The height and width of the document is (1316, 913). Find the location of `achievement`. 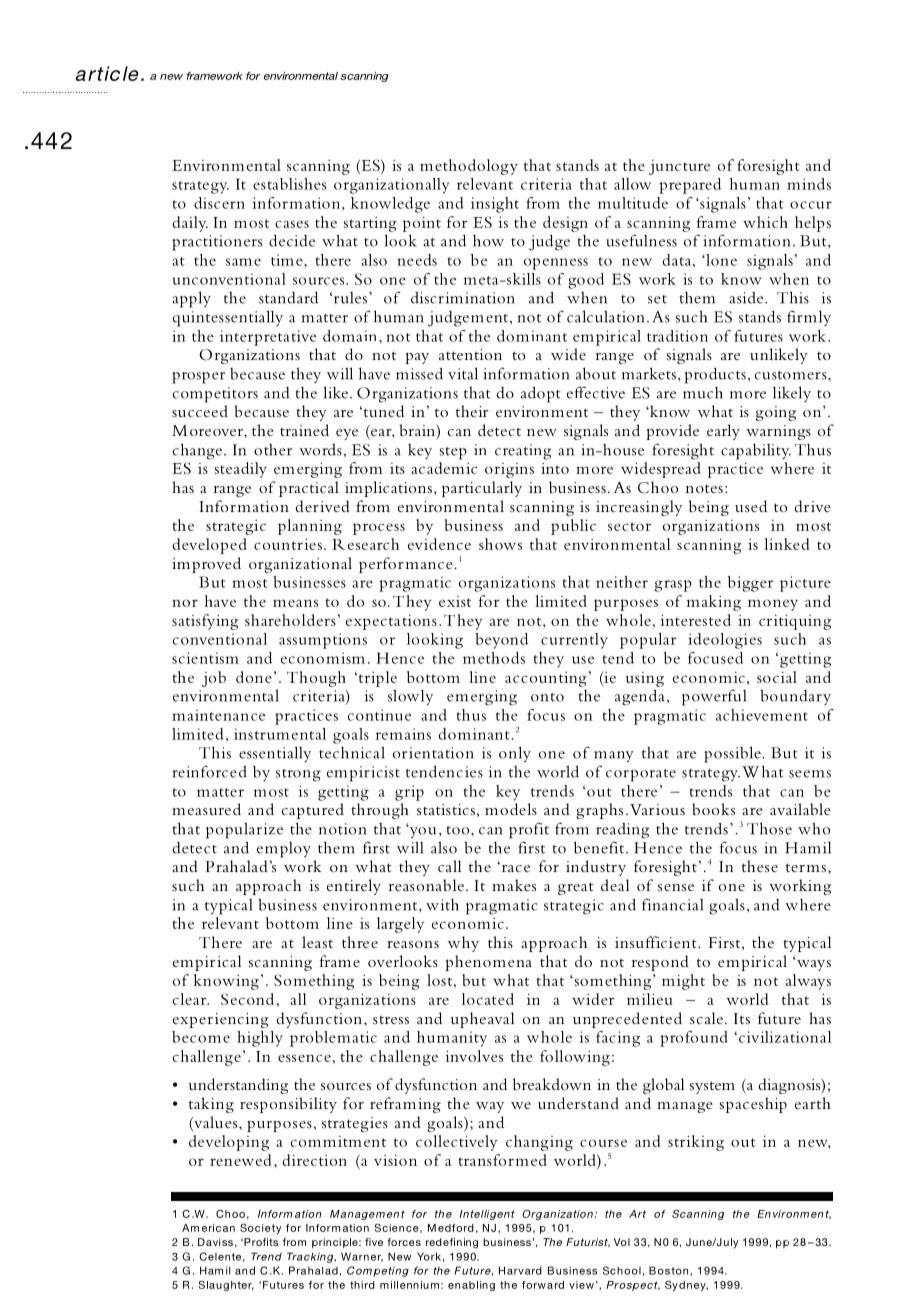

achievement is located at coordinates (762, 715).
